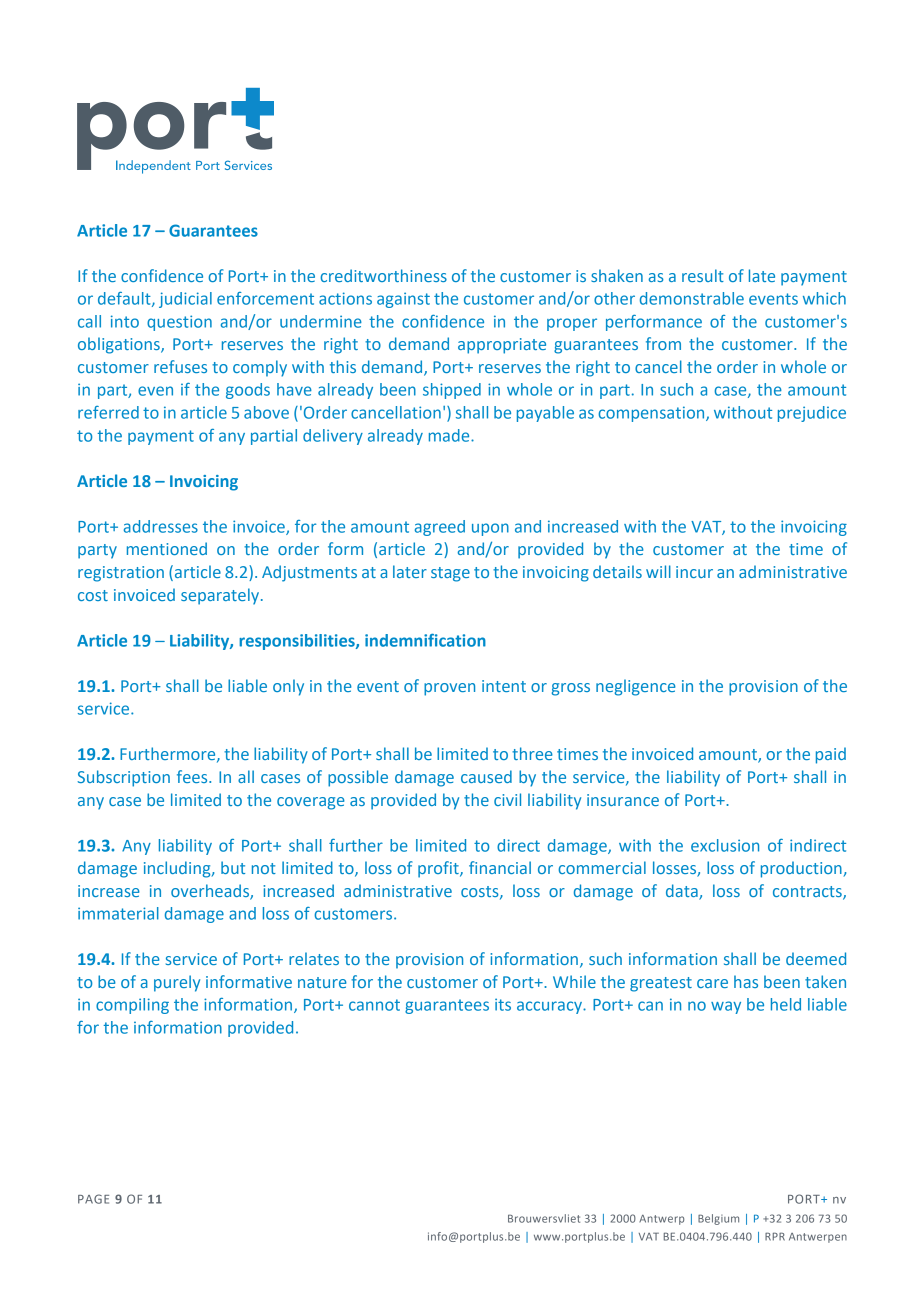 Image resolution: width=924 pixels, height=1309 pixels. I want to click on demonstrable, so click(692, 298).
